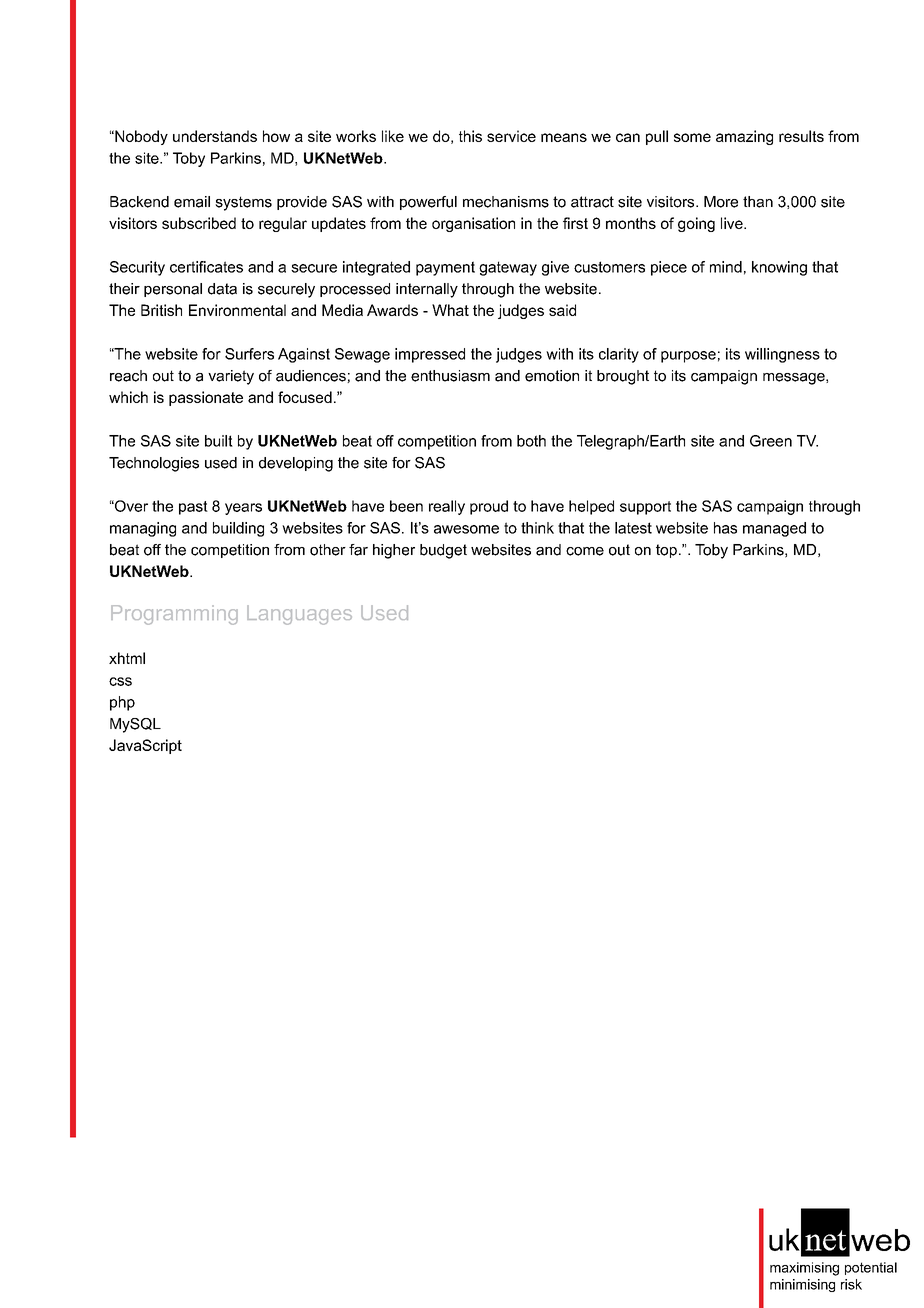 The height and width of the page is (1308, 924). What do you see at coordinates (192, 202) in the page?
I see `email` at bounding box center [192, 202].
